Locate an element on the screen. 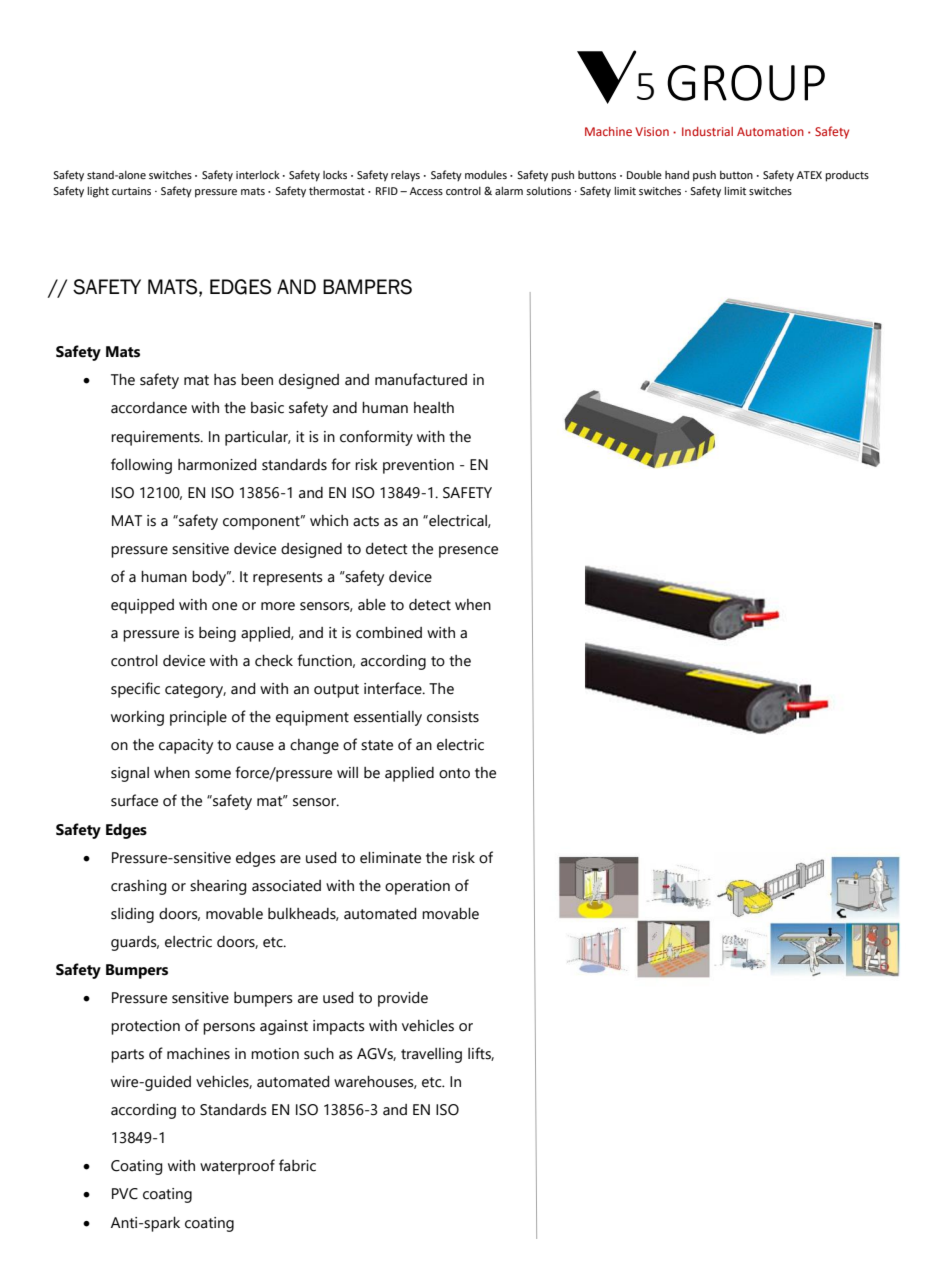 The height and width of the screenshot is (1288, 936). modules is located at coordinates (486, 175).
